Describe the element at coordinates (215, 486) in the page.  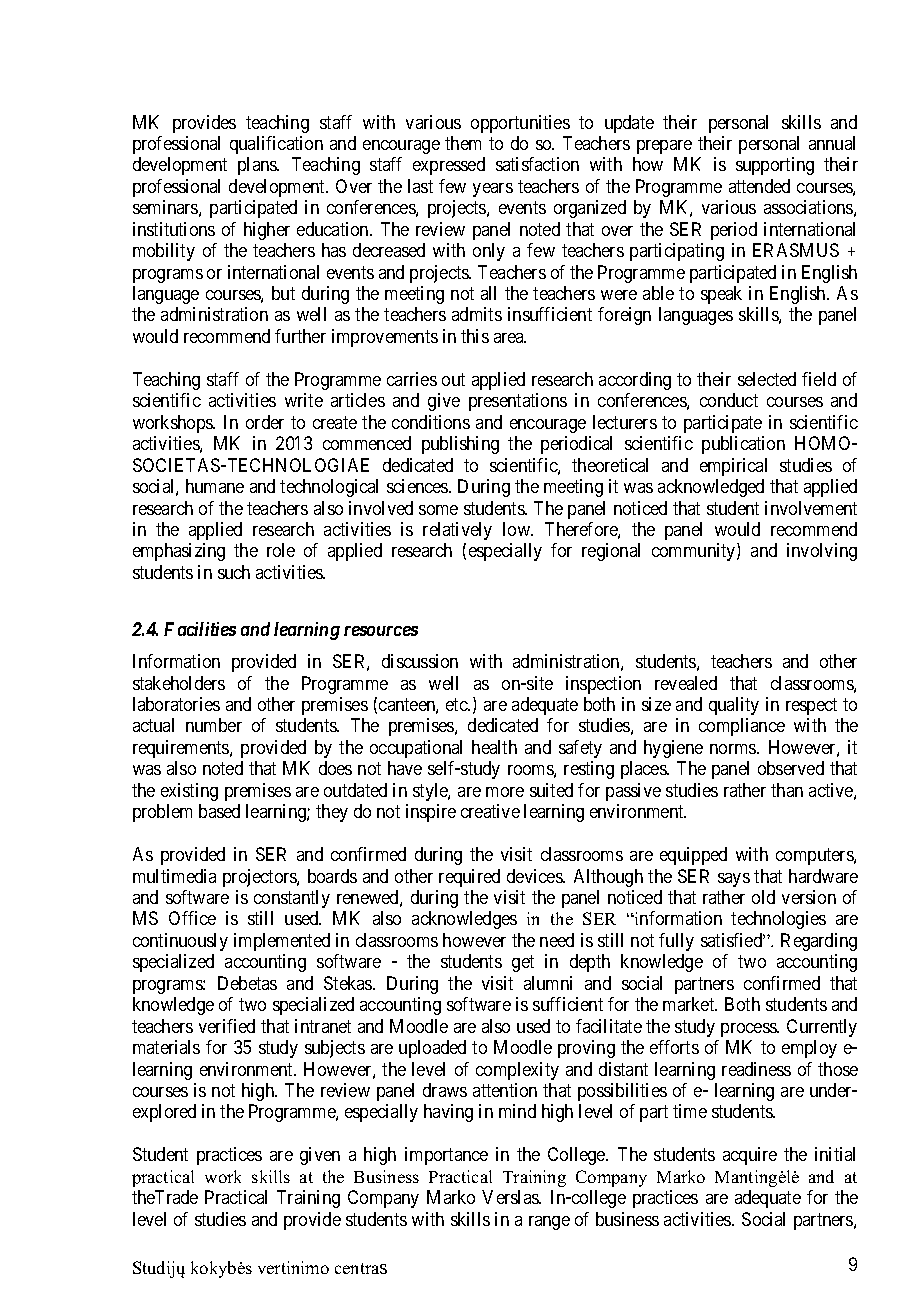
I see `humane` at that location.
